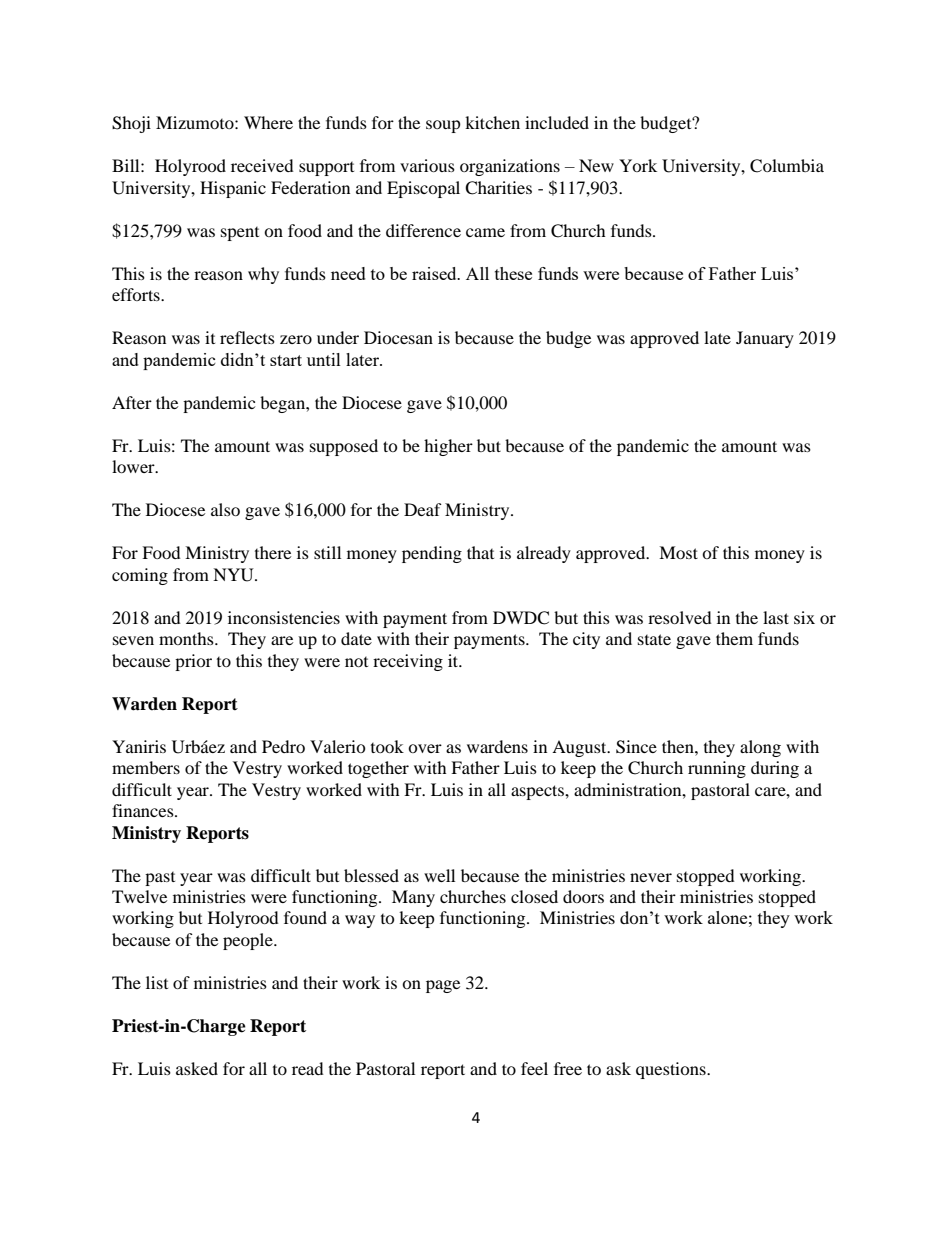 This screenshot has height=1233, width=952. What do you see at coordinates (197, 1068) in the screenshot?
I see `asked` at bounding box center [197, 1068].
